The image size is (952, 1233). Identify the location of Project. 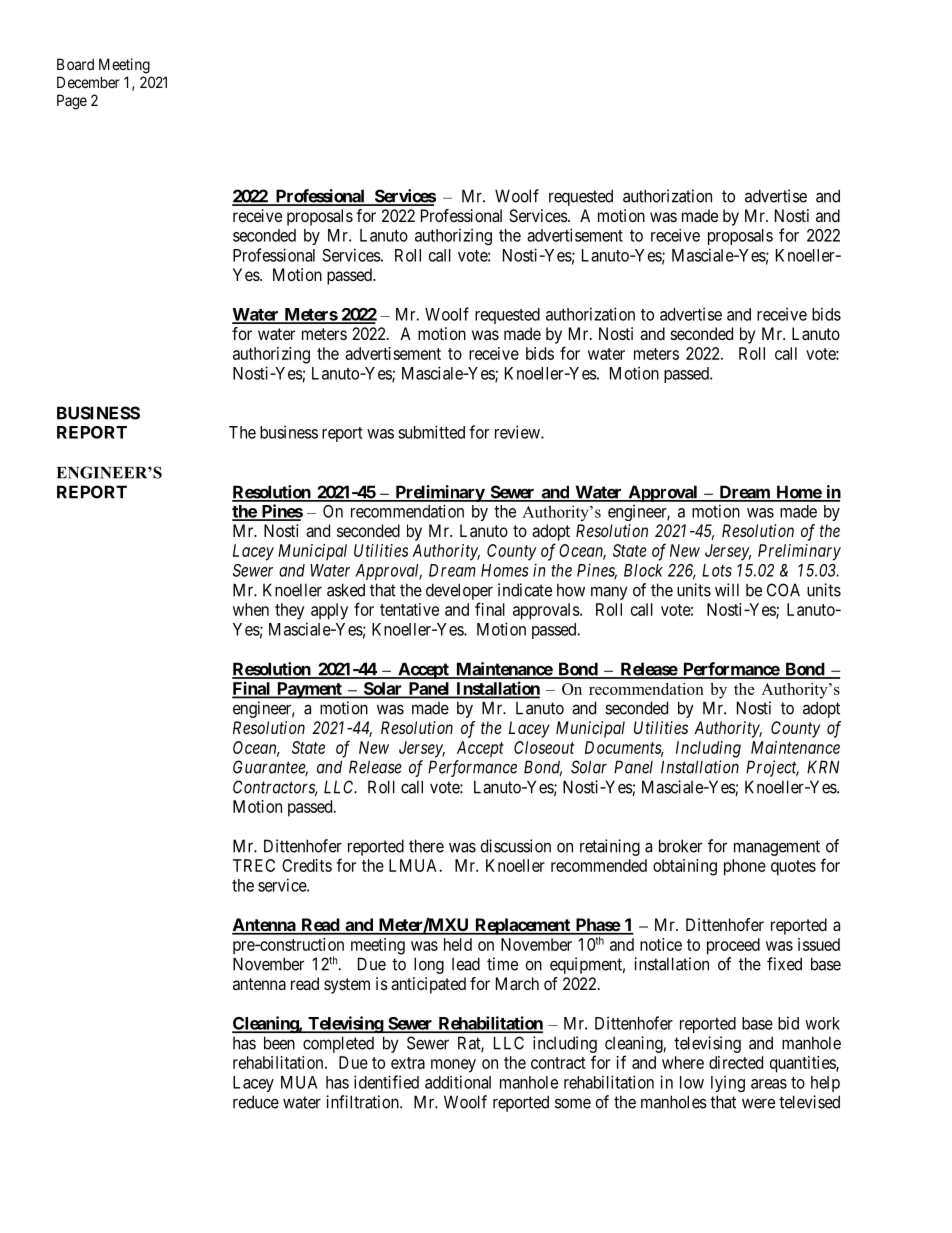
(772, 768).
